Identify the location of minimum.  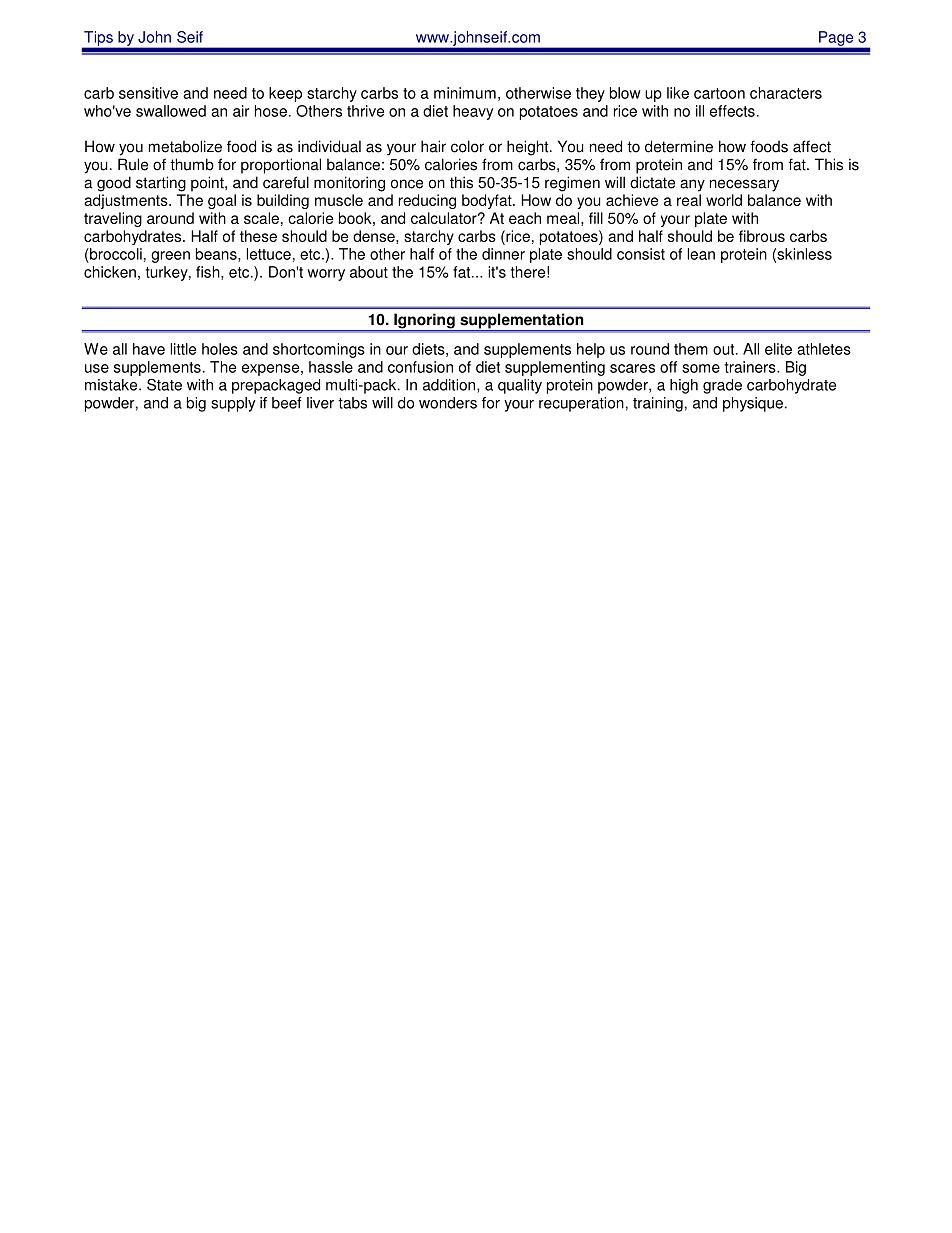
(465, 93).
